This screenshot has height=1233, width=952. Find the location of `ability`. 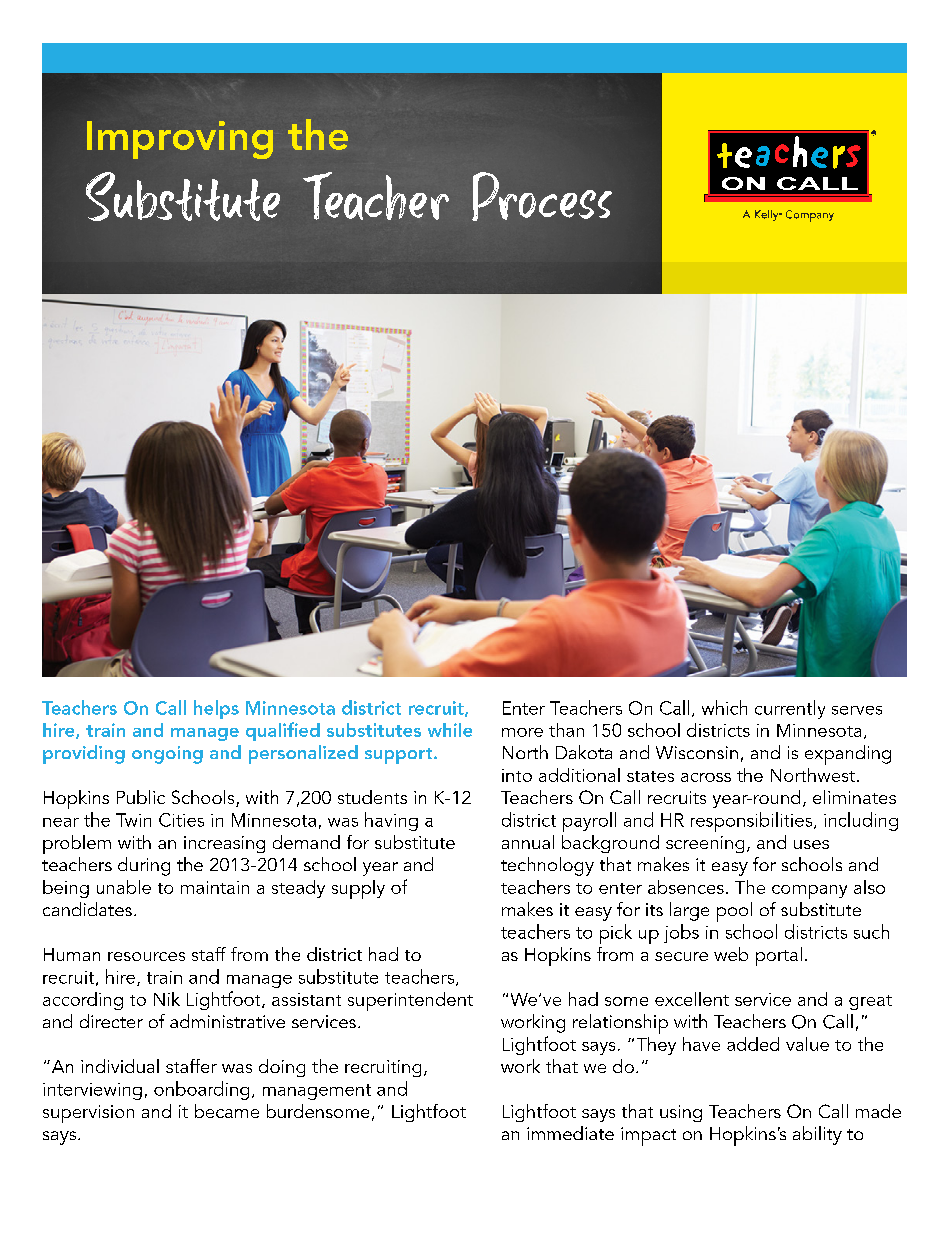

ability is located at coordinates (817, 1135).
